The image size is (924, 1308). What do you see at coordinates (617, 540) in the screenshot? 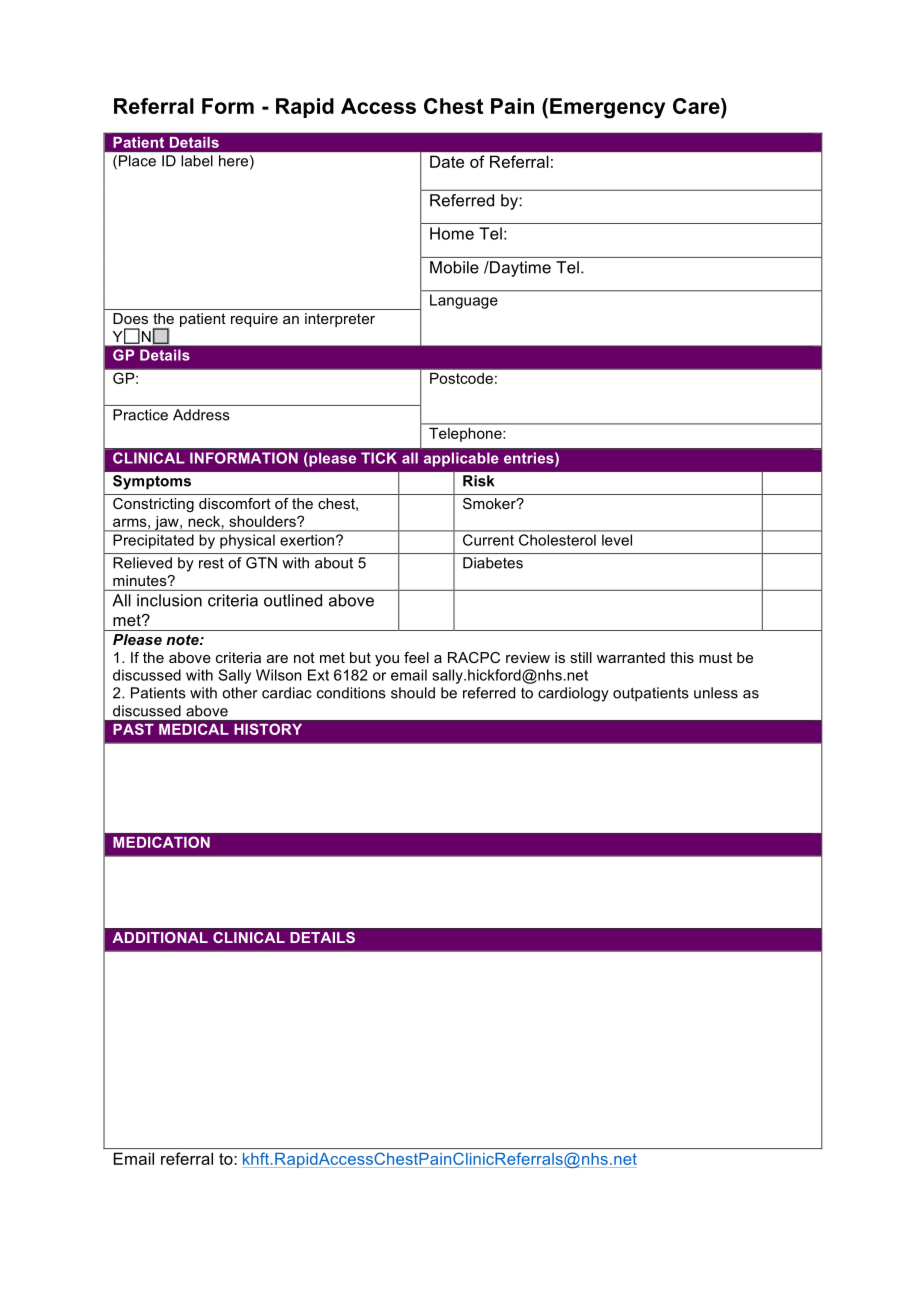
I see `level` at bounding box center [617, 540].
